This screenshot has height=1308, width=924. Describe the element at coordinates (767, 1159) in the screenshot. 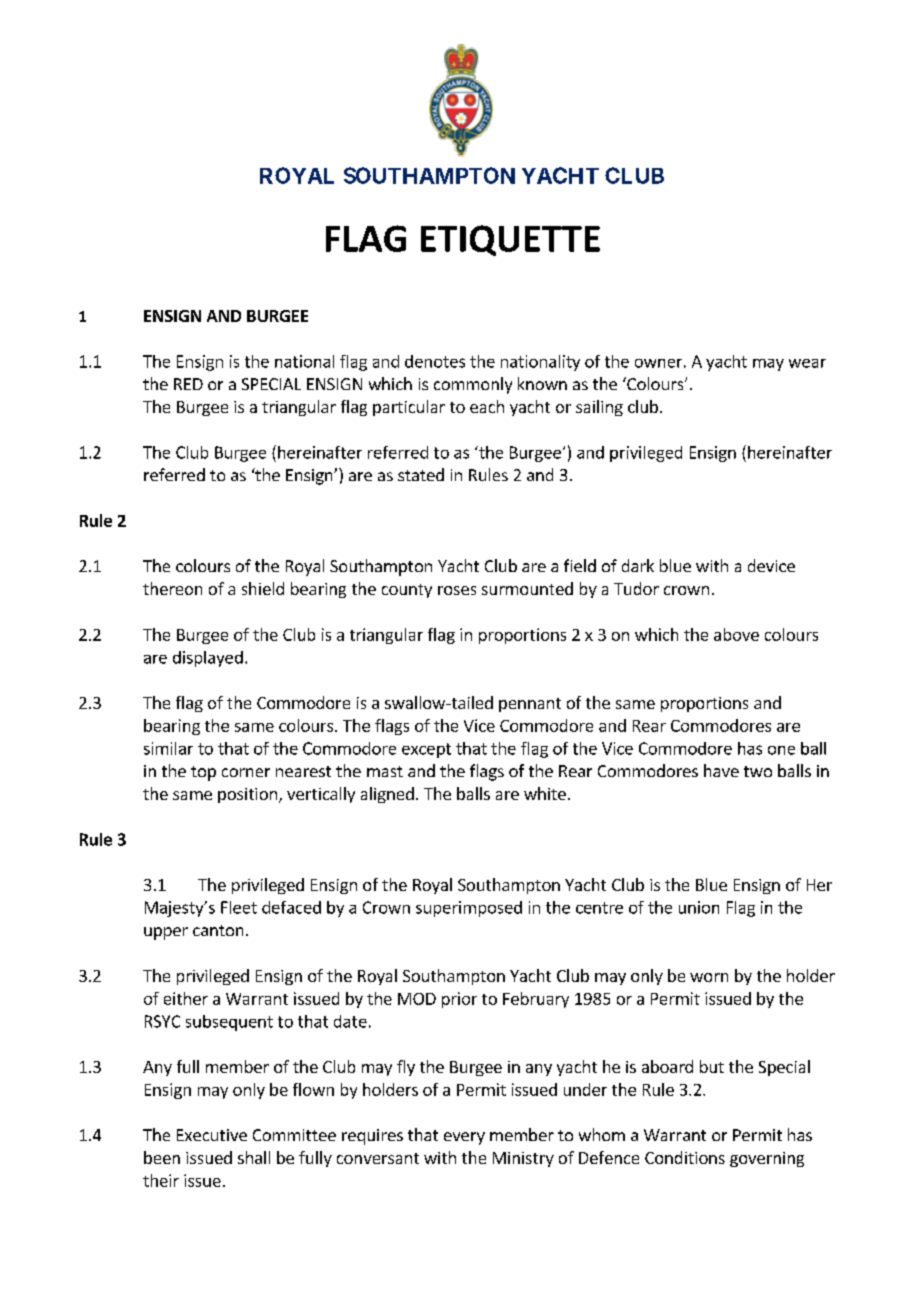

I see `governing` at that location.
